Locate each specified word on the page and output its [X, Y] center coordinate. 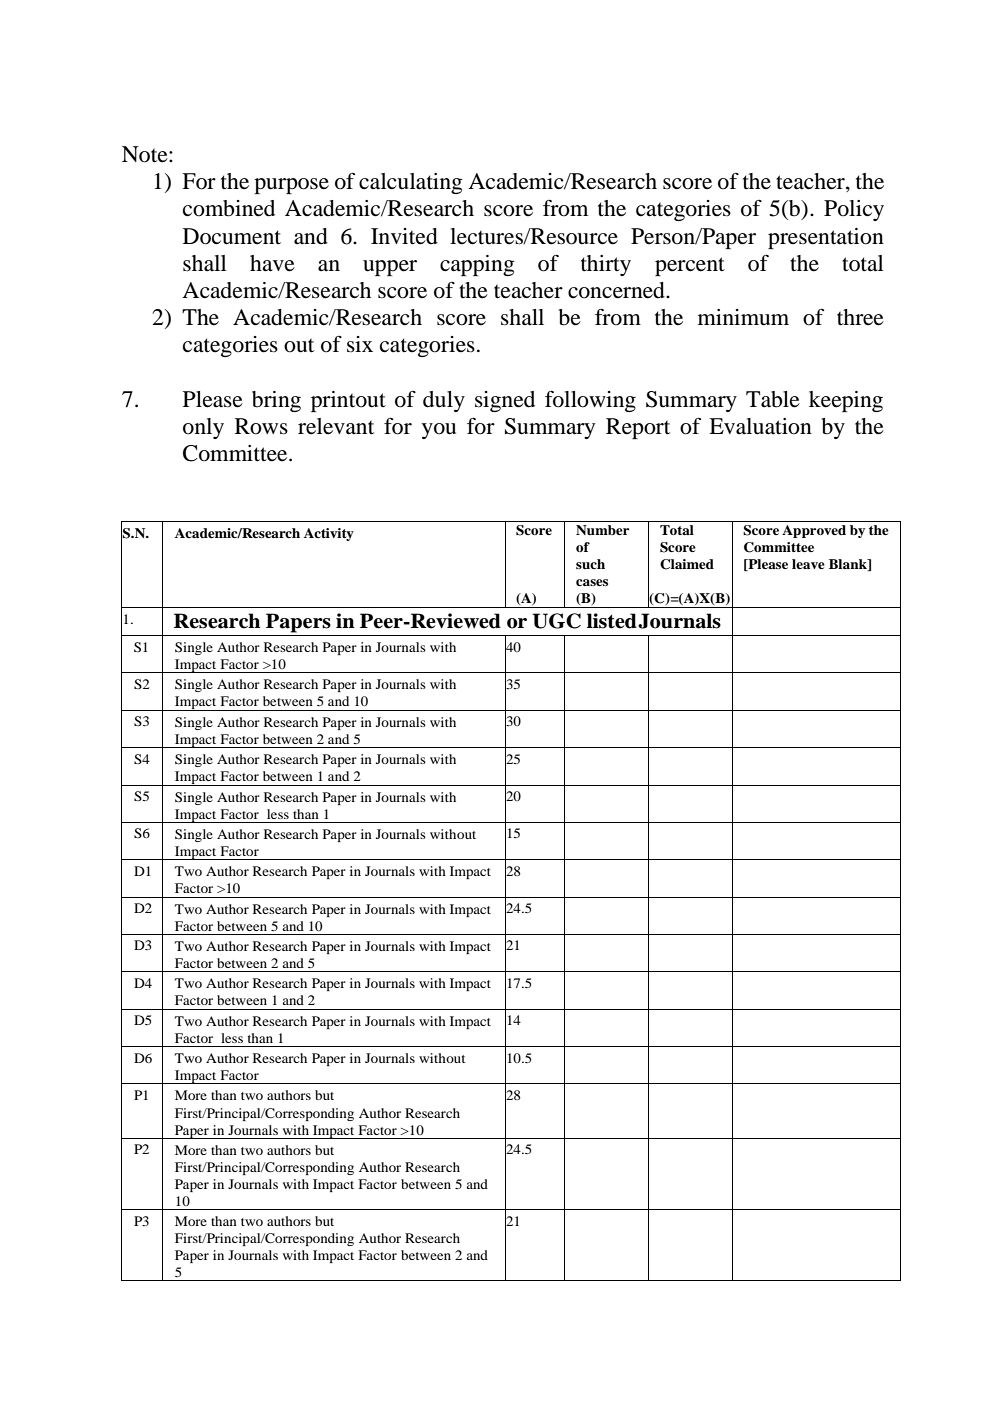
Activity [329, 534]
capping [477, 265]
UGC [556, 621]
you [439, 431]
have [272, 263]
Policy [854, 210]
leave [808, 564]
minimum [743, 317]
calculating [411, 183]
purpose [291, 186]
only [203, 428]
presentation [826, 238]
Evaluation [760, 426]
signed [505, 401]
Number [602, 530]
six [360, 344]
